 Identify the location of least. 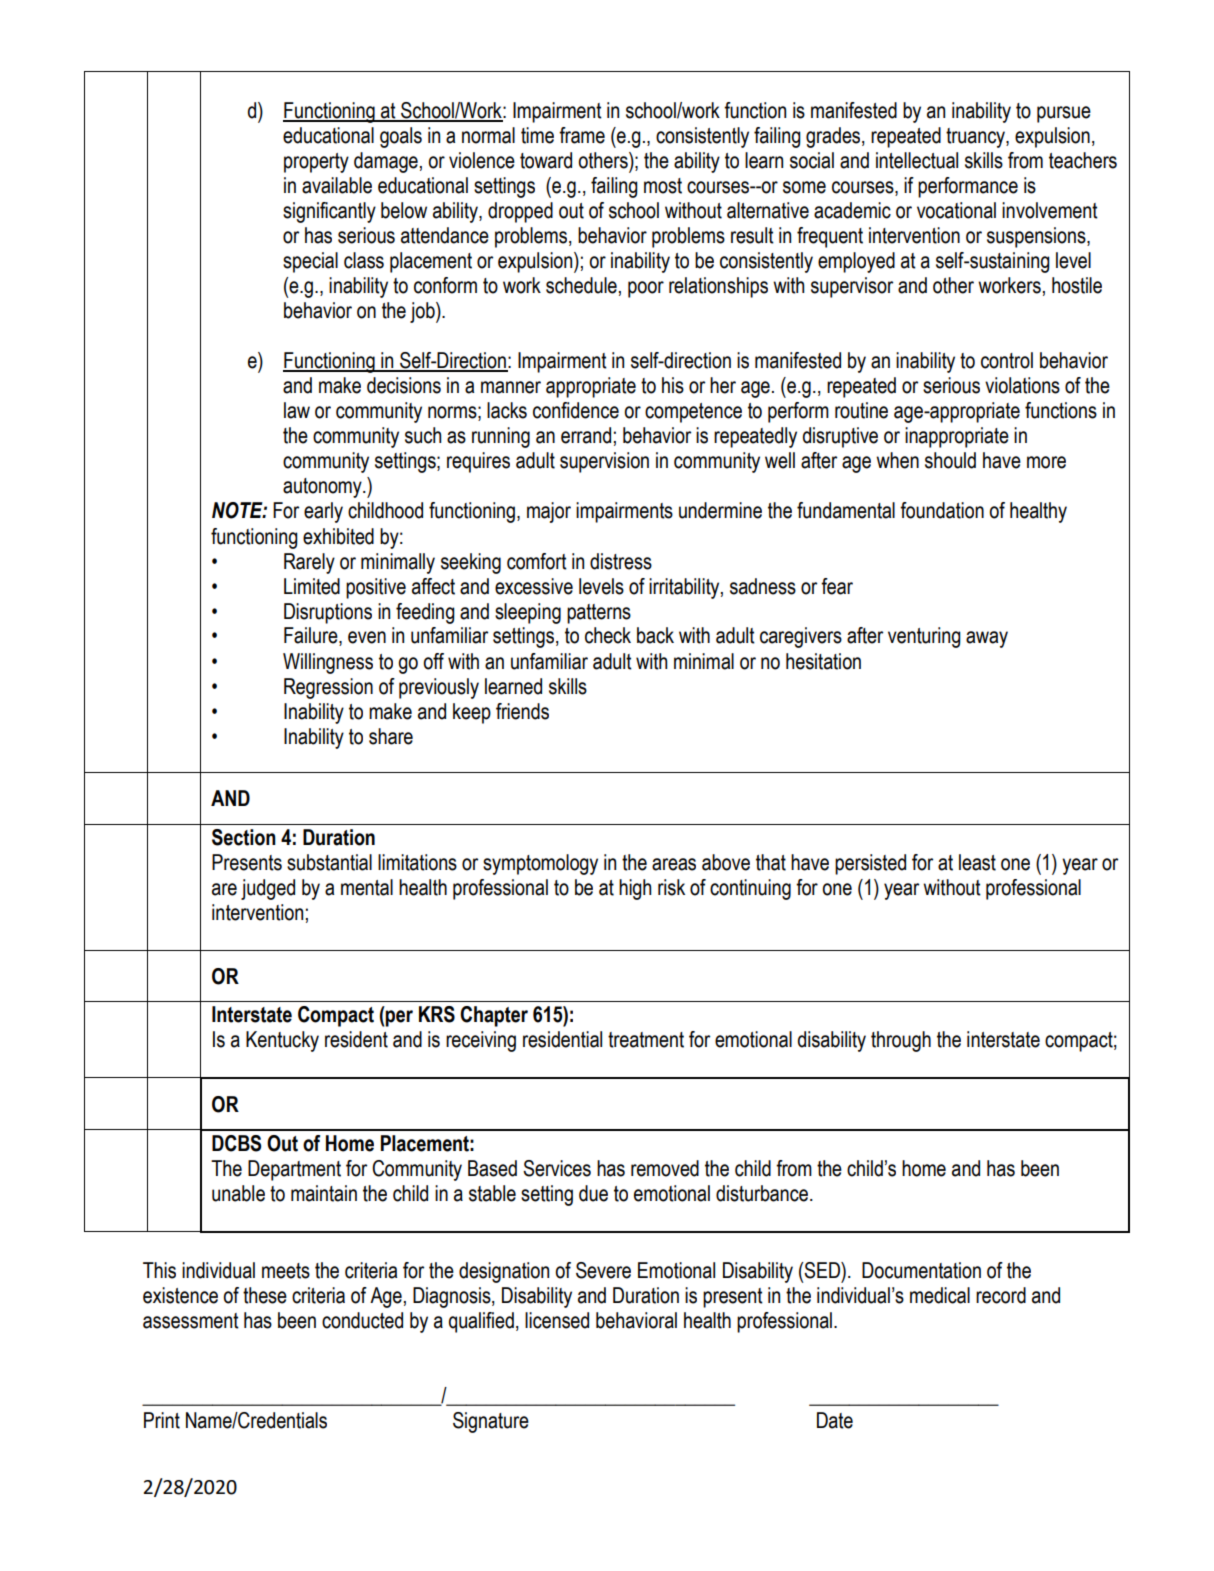
(977, 862).
